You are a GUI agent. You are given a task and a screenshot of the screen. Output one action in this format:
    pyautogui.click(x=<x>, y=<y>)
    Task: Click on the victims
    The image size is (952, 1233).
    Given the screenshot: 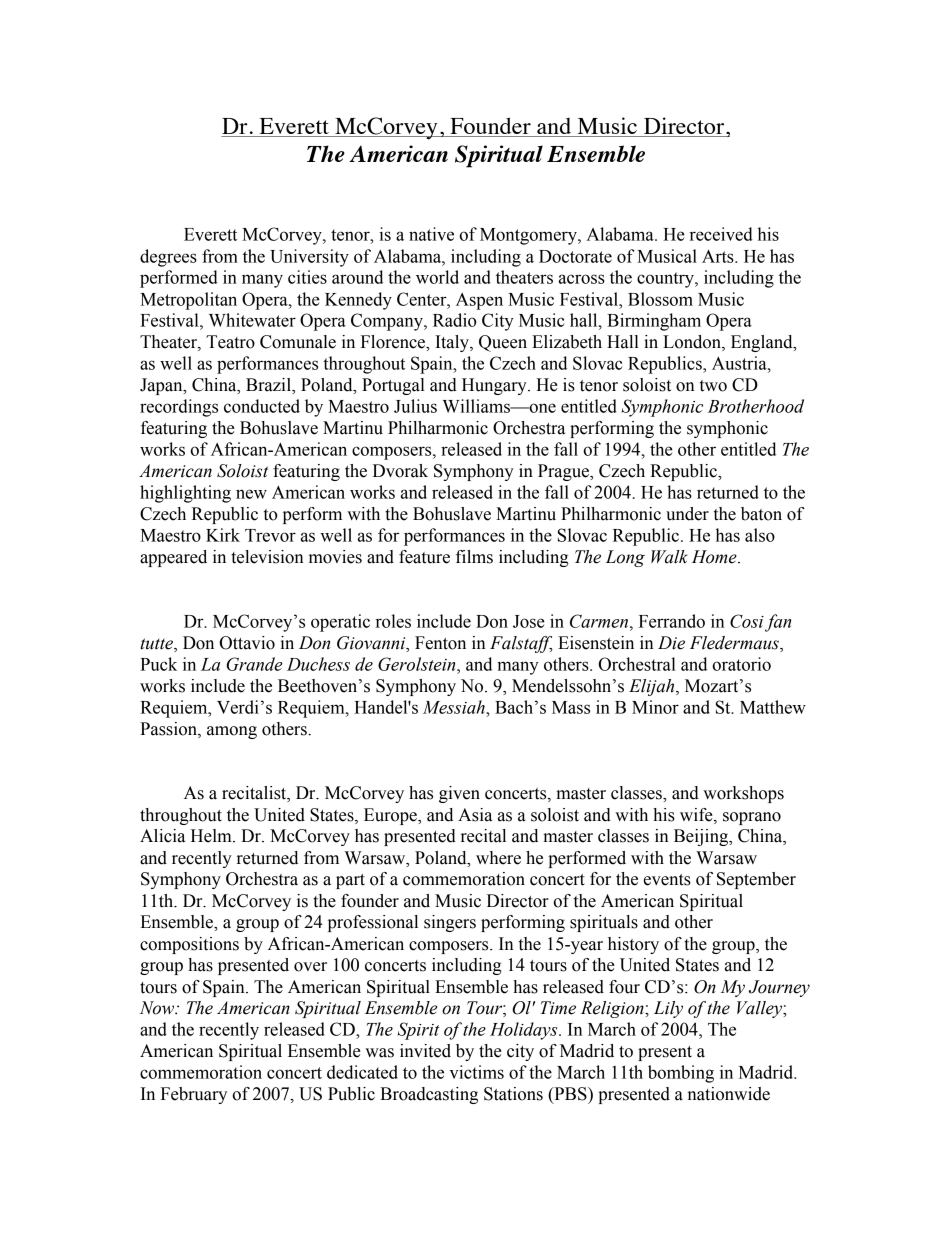 What is the action you would take?
    pyautogui.click(x=476, y=1072)
